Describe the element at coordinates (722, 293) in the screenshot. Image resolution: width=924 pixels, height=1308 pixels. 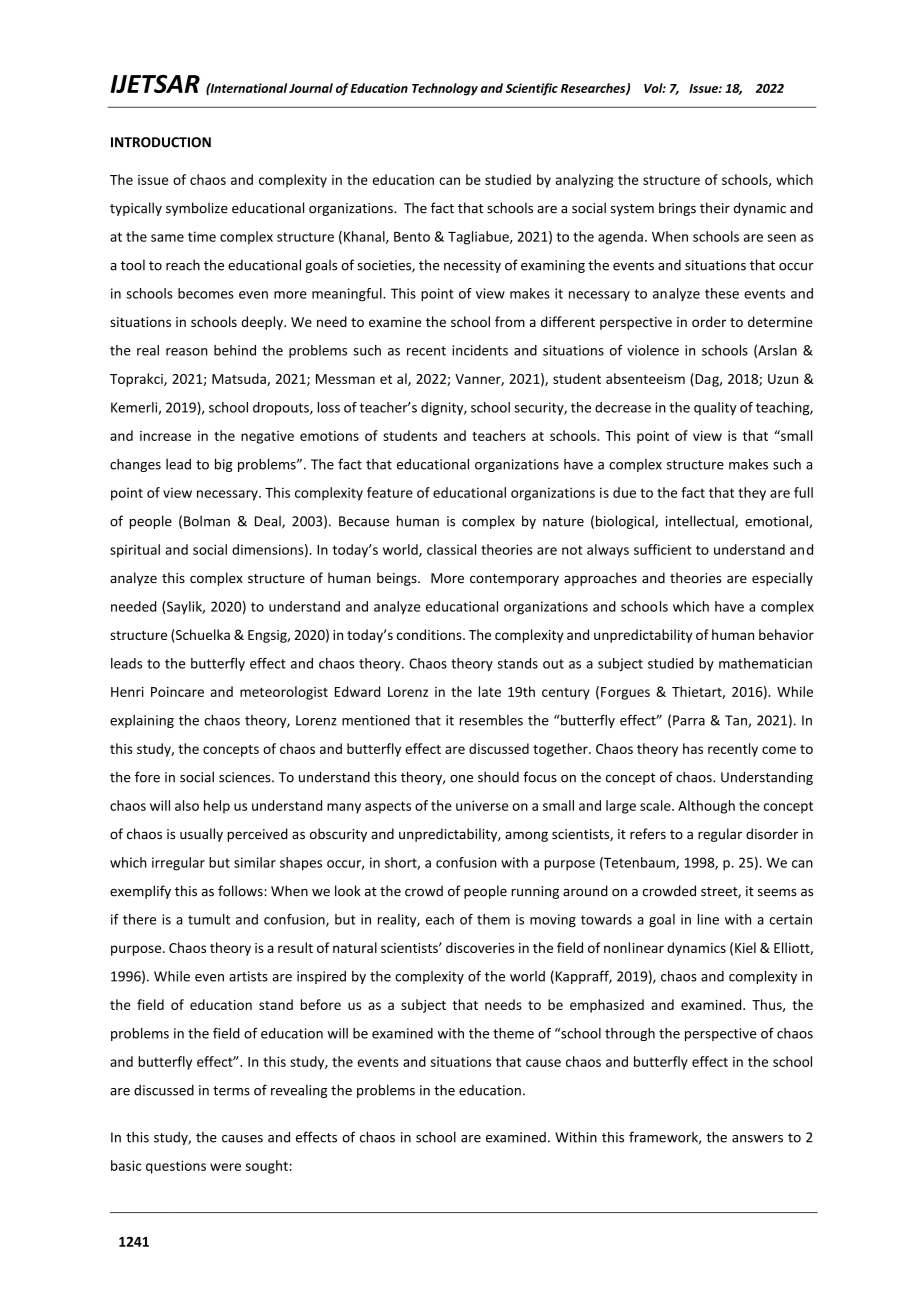
I see `these` at that location.
